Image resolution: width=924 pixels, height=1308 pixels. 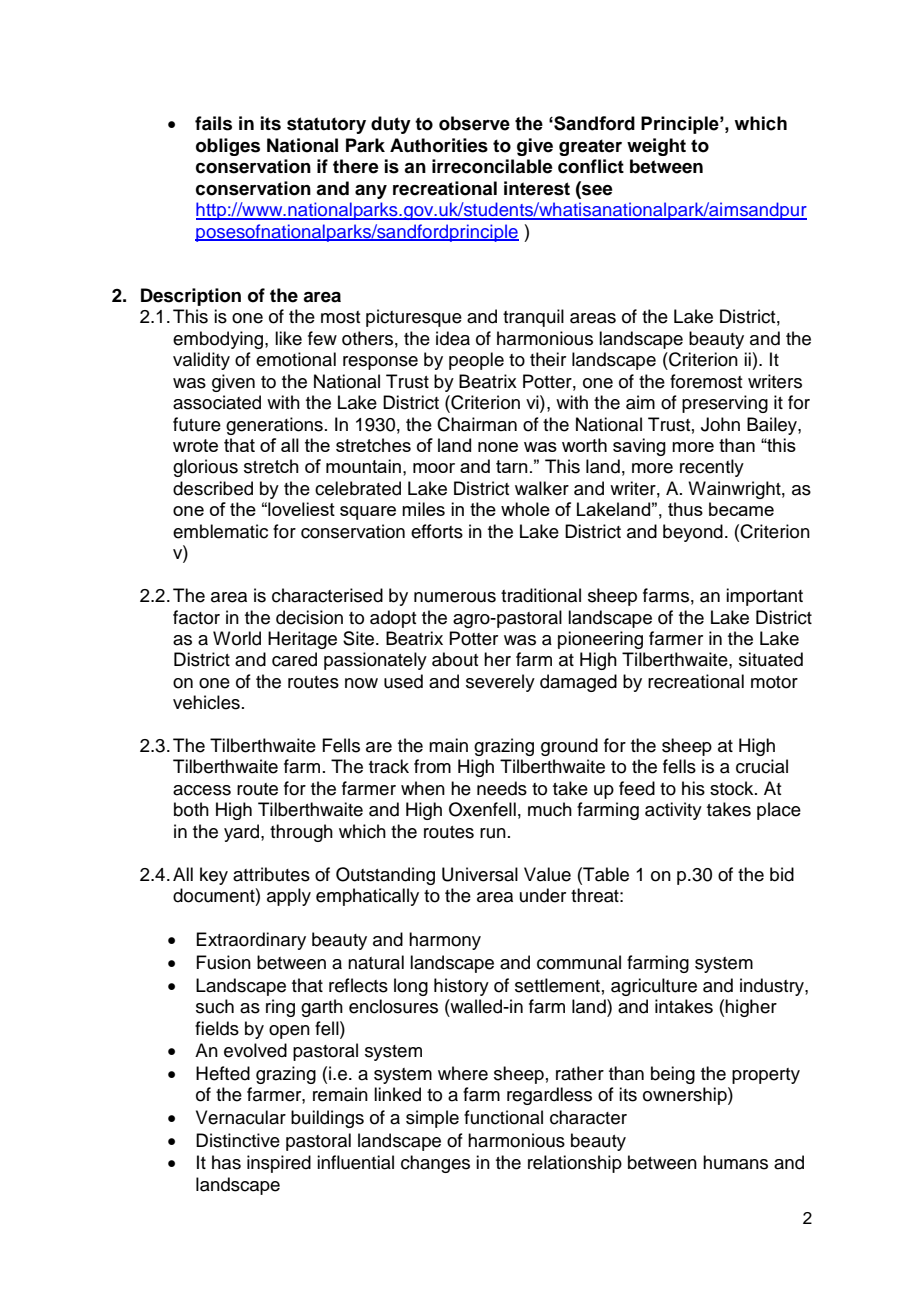 I want to click on recently, so click(x=712, y=468).
